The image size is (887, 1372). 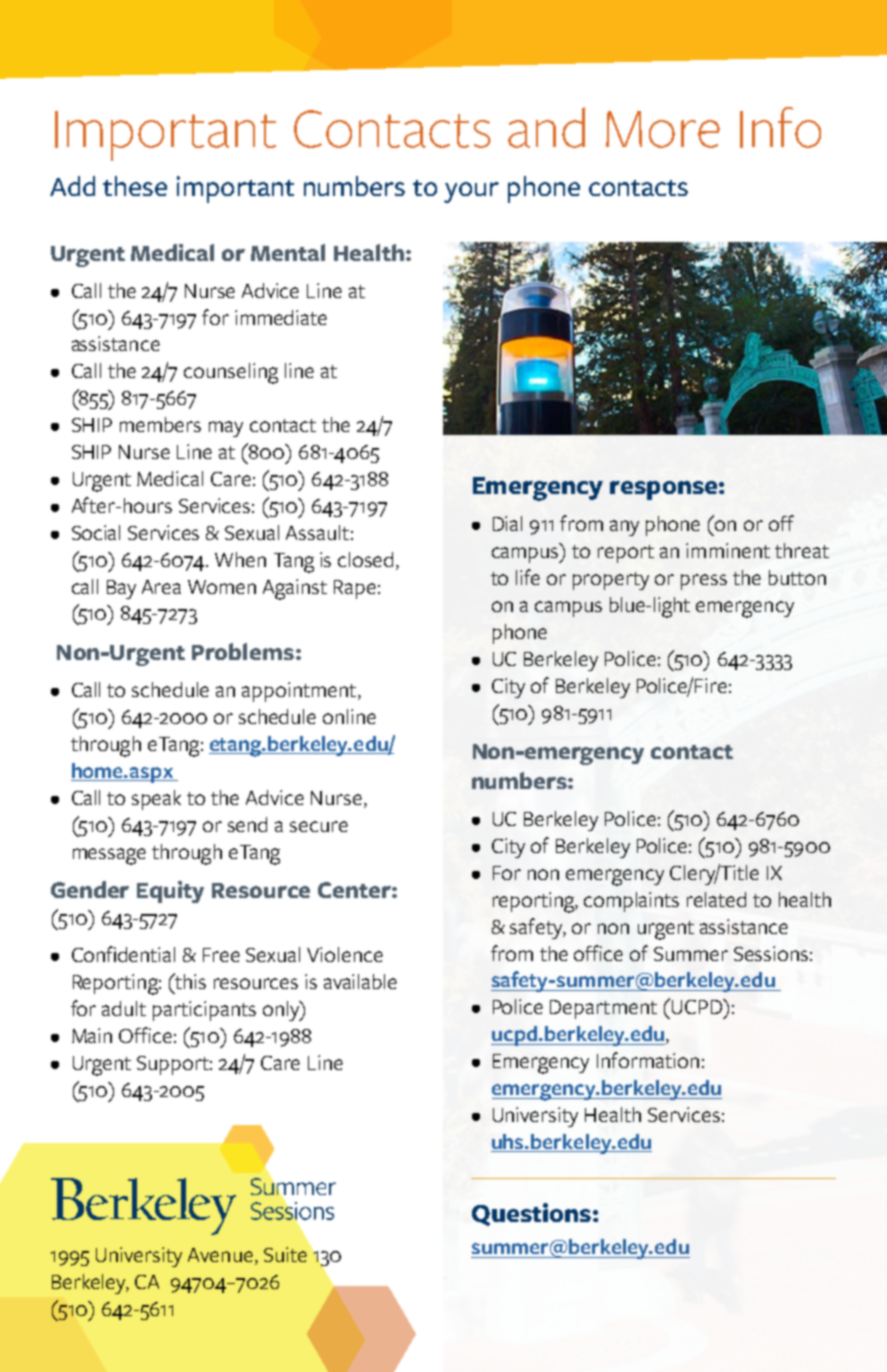 What do you see at coordinates (170, 892) in the screenshot?
I see `Equity` at bounding box center [170, 892].
